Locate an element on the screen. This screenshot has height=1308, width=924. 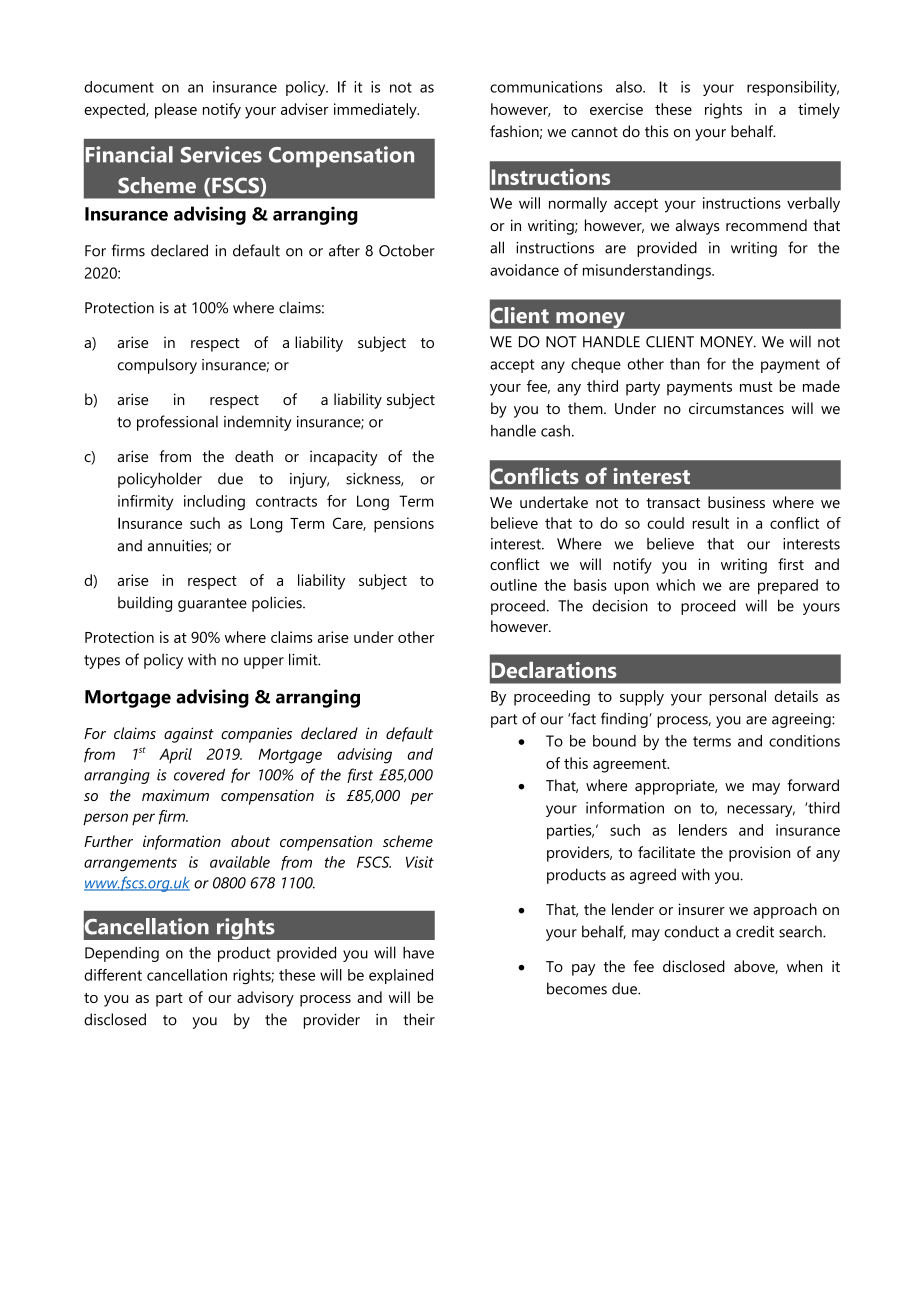
when is located at coordinates (805, 966).
